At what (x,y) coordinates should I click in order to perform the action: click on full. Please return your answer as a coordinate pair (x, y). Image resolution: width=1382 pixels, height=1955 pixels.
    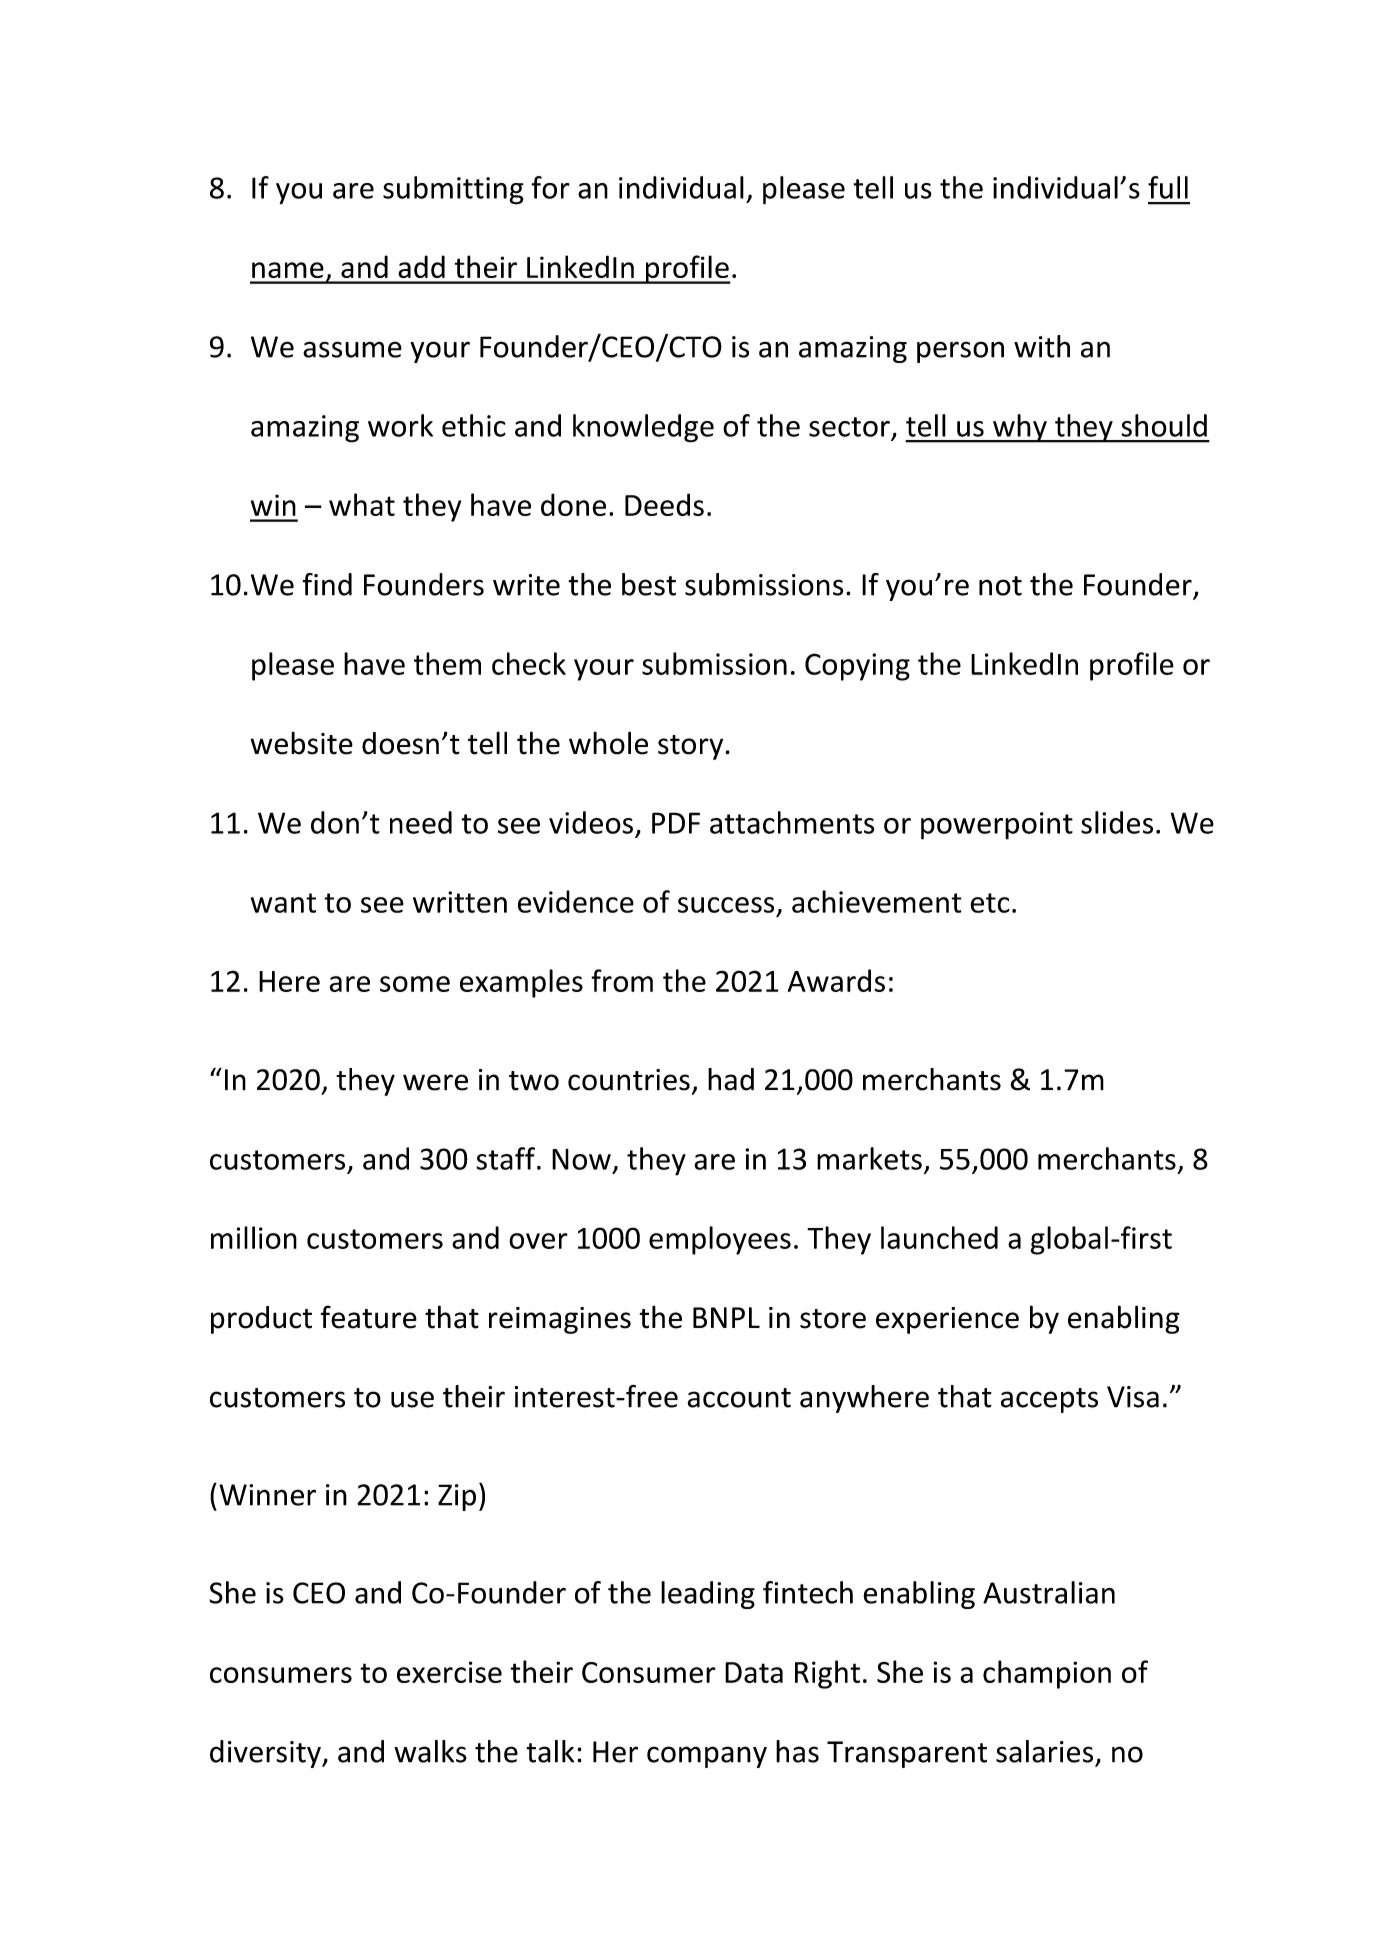
    Looking at the image, I should click on (1168, 187).
